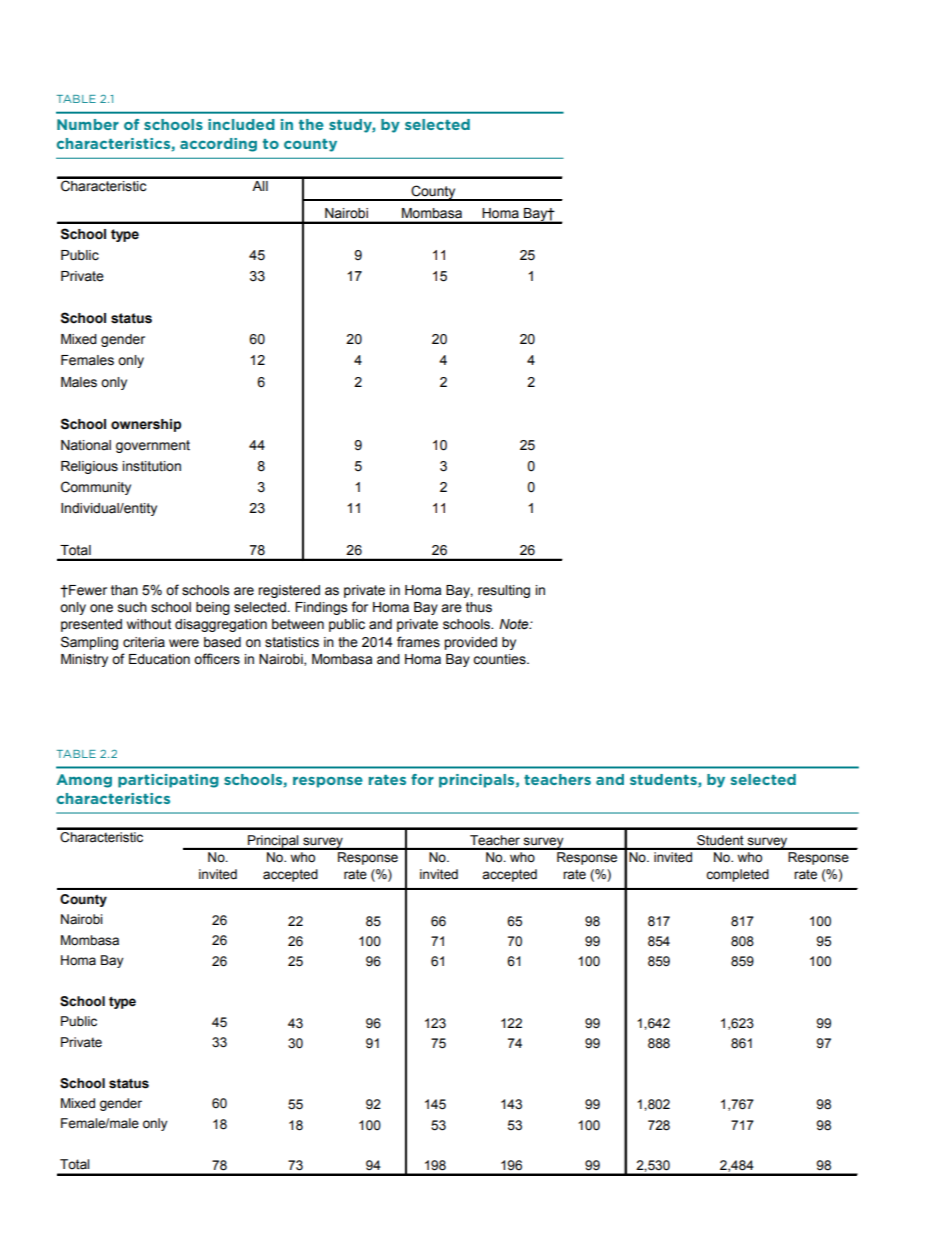 The width and height of the page is (952, 1233). I want to click on Education, so click(159, 659).
